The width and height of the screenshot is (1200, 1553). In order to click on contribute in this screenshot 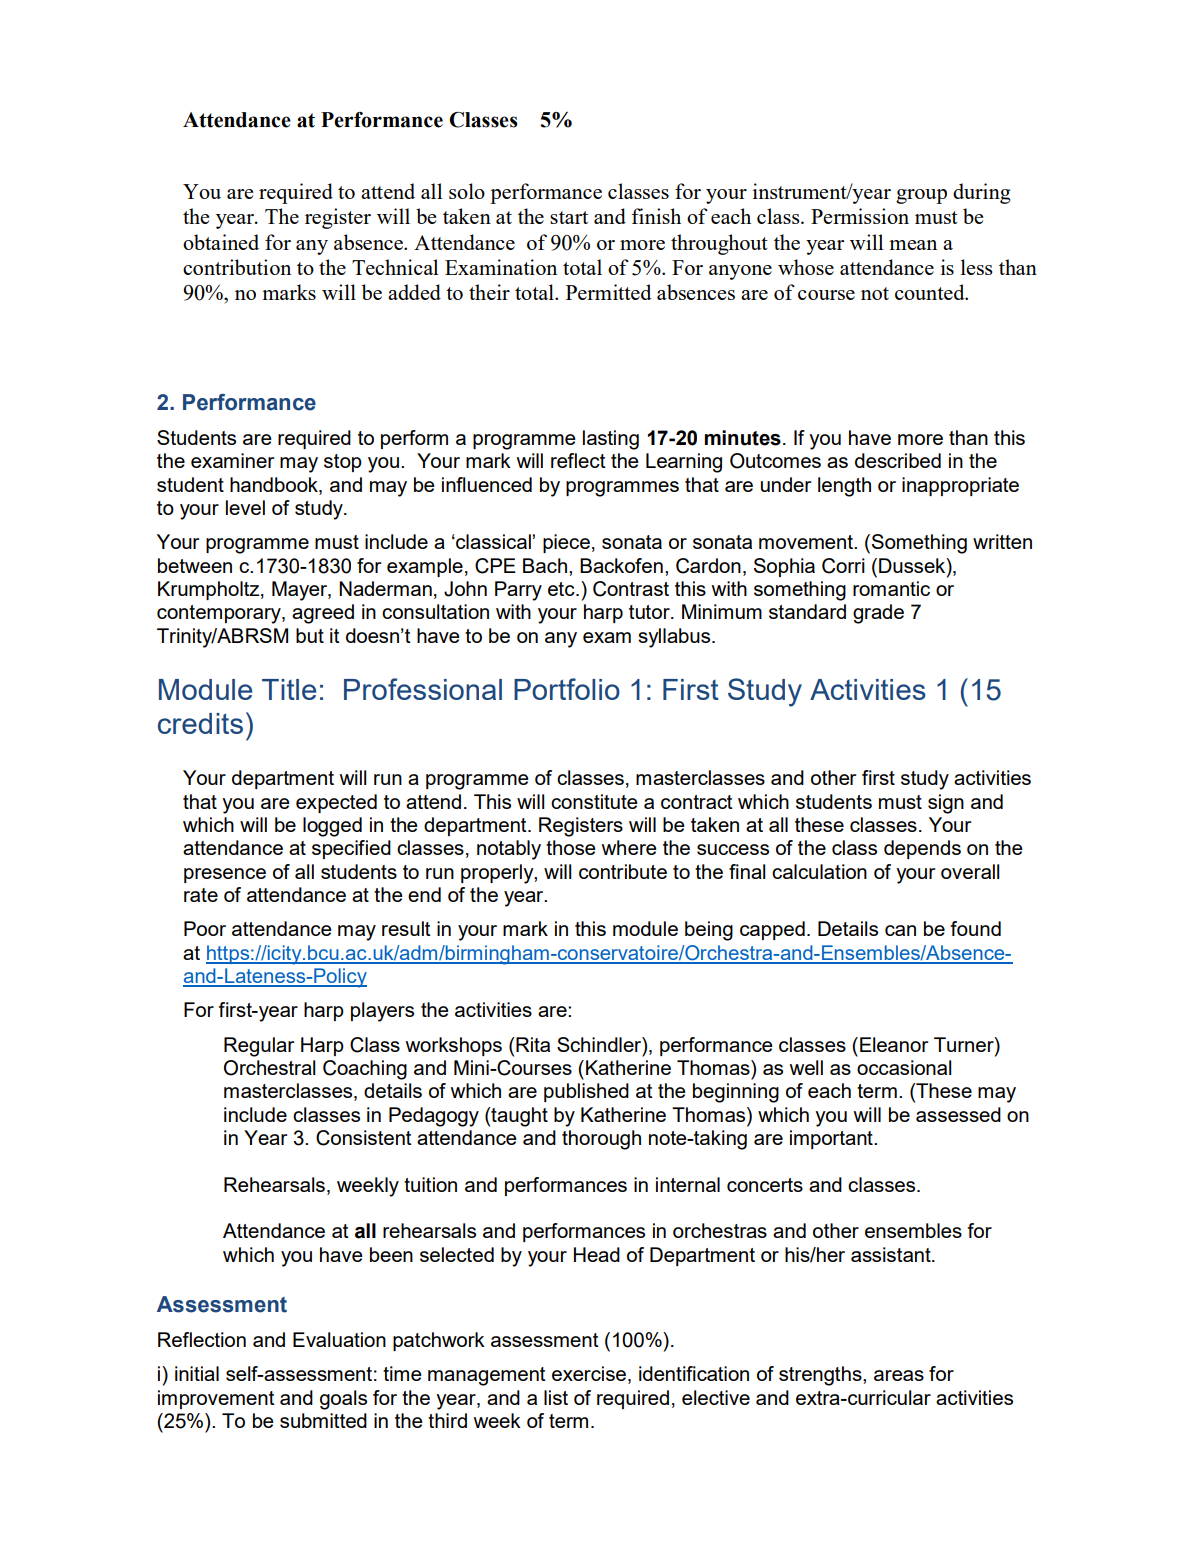, I will do `click(623, 871)`.
